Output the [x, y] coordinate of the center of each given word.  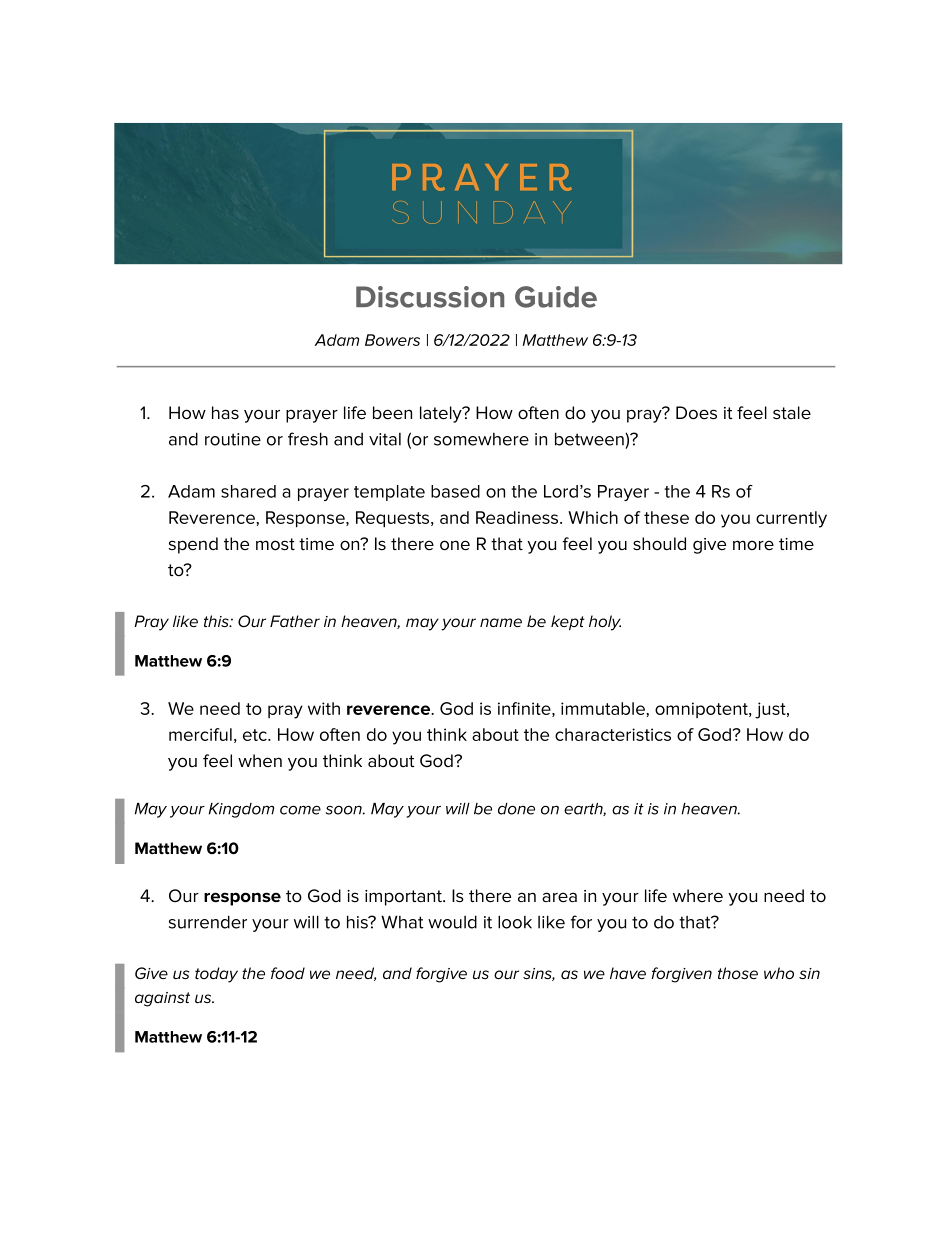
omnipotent [702, 710]
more [753, 545]
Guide [556, 297]
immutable [604, 708]
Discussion [430, 297]
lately [442, 414]
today [216, 975]
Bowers [392, 340]
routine [233, 439]
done [516, 809]
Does [696, 413]
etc [256, 735]
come [300, 810]
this [217, 621]
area [559, 897]
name [501, 622]
